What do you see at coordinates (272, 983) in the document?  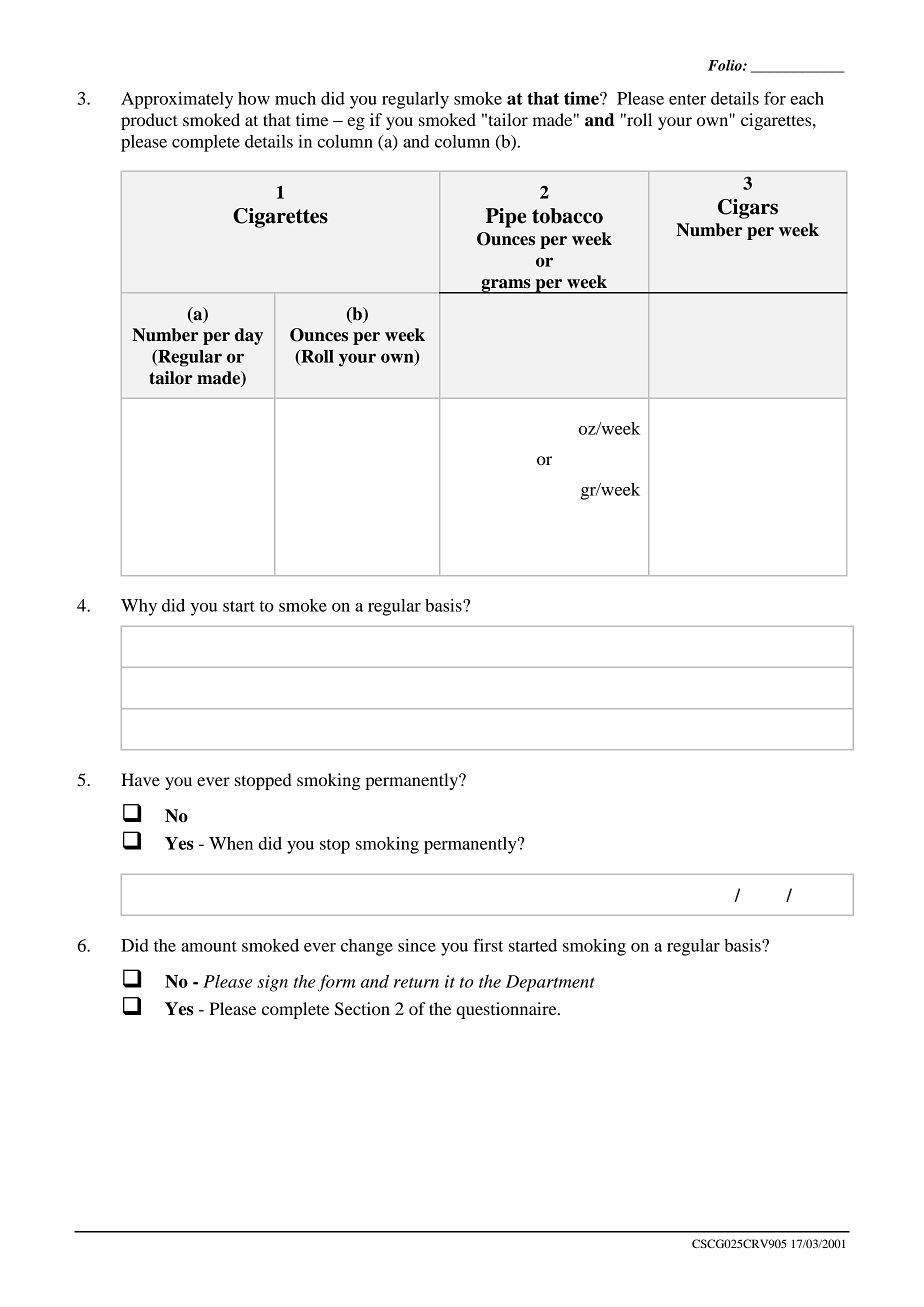 I see `sign` at bounding box center [272, 983].
